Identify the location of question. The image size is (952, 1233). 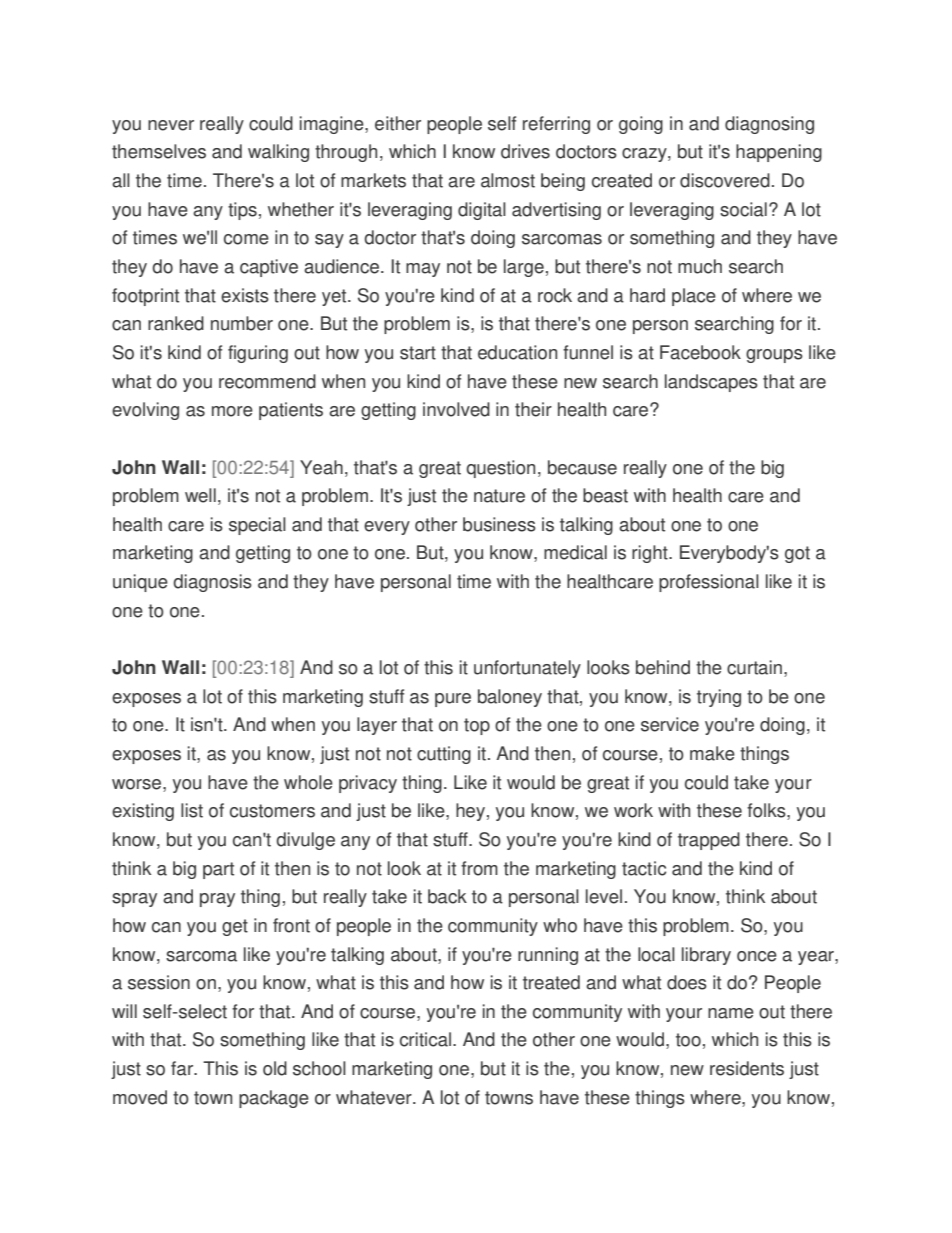
(500, 469).
